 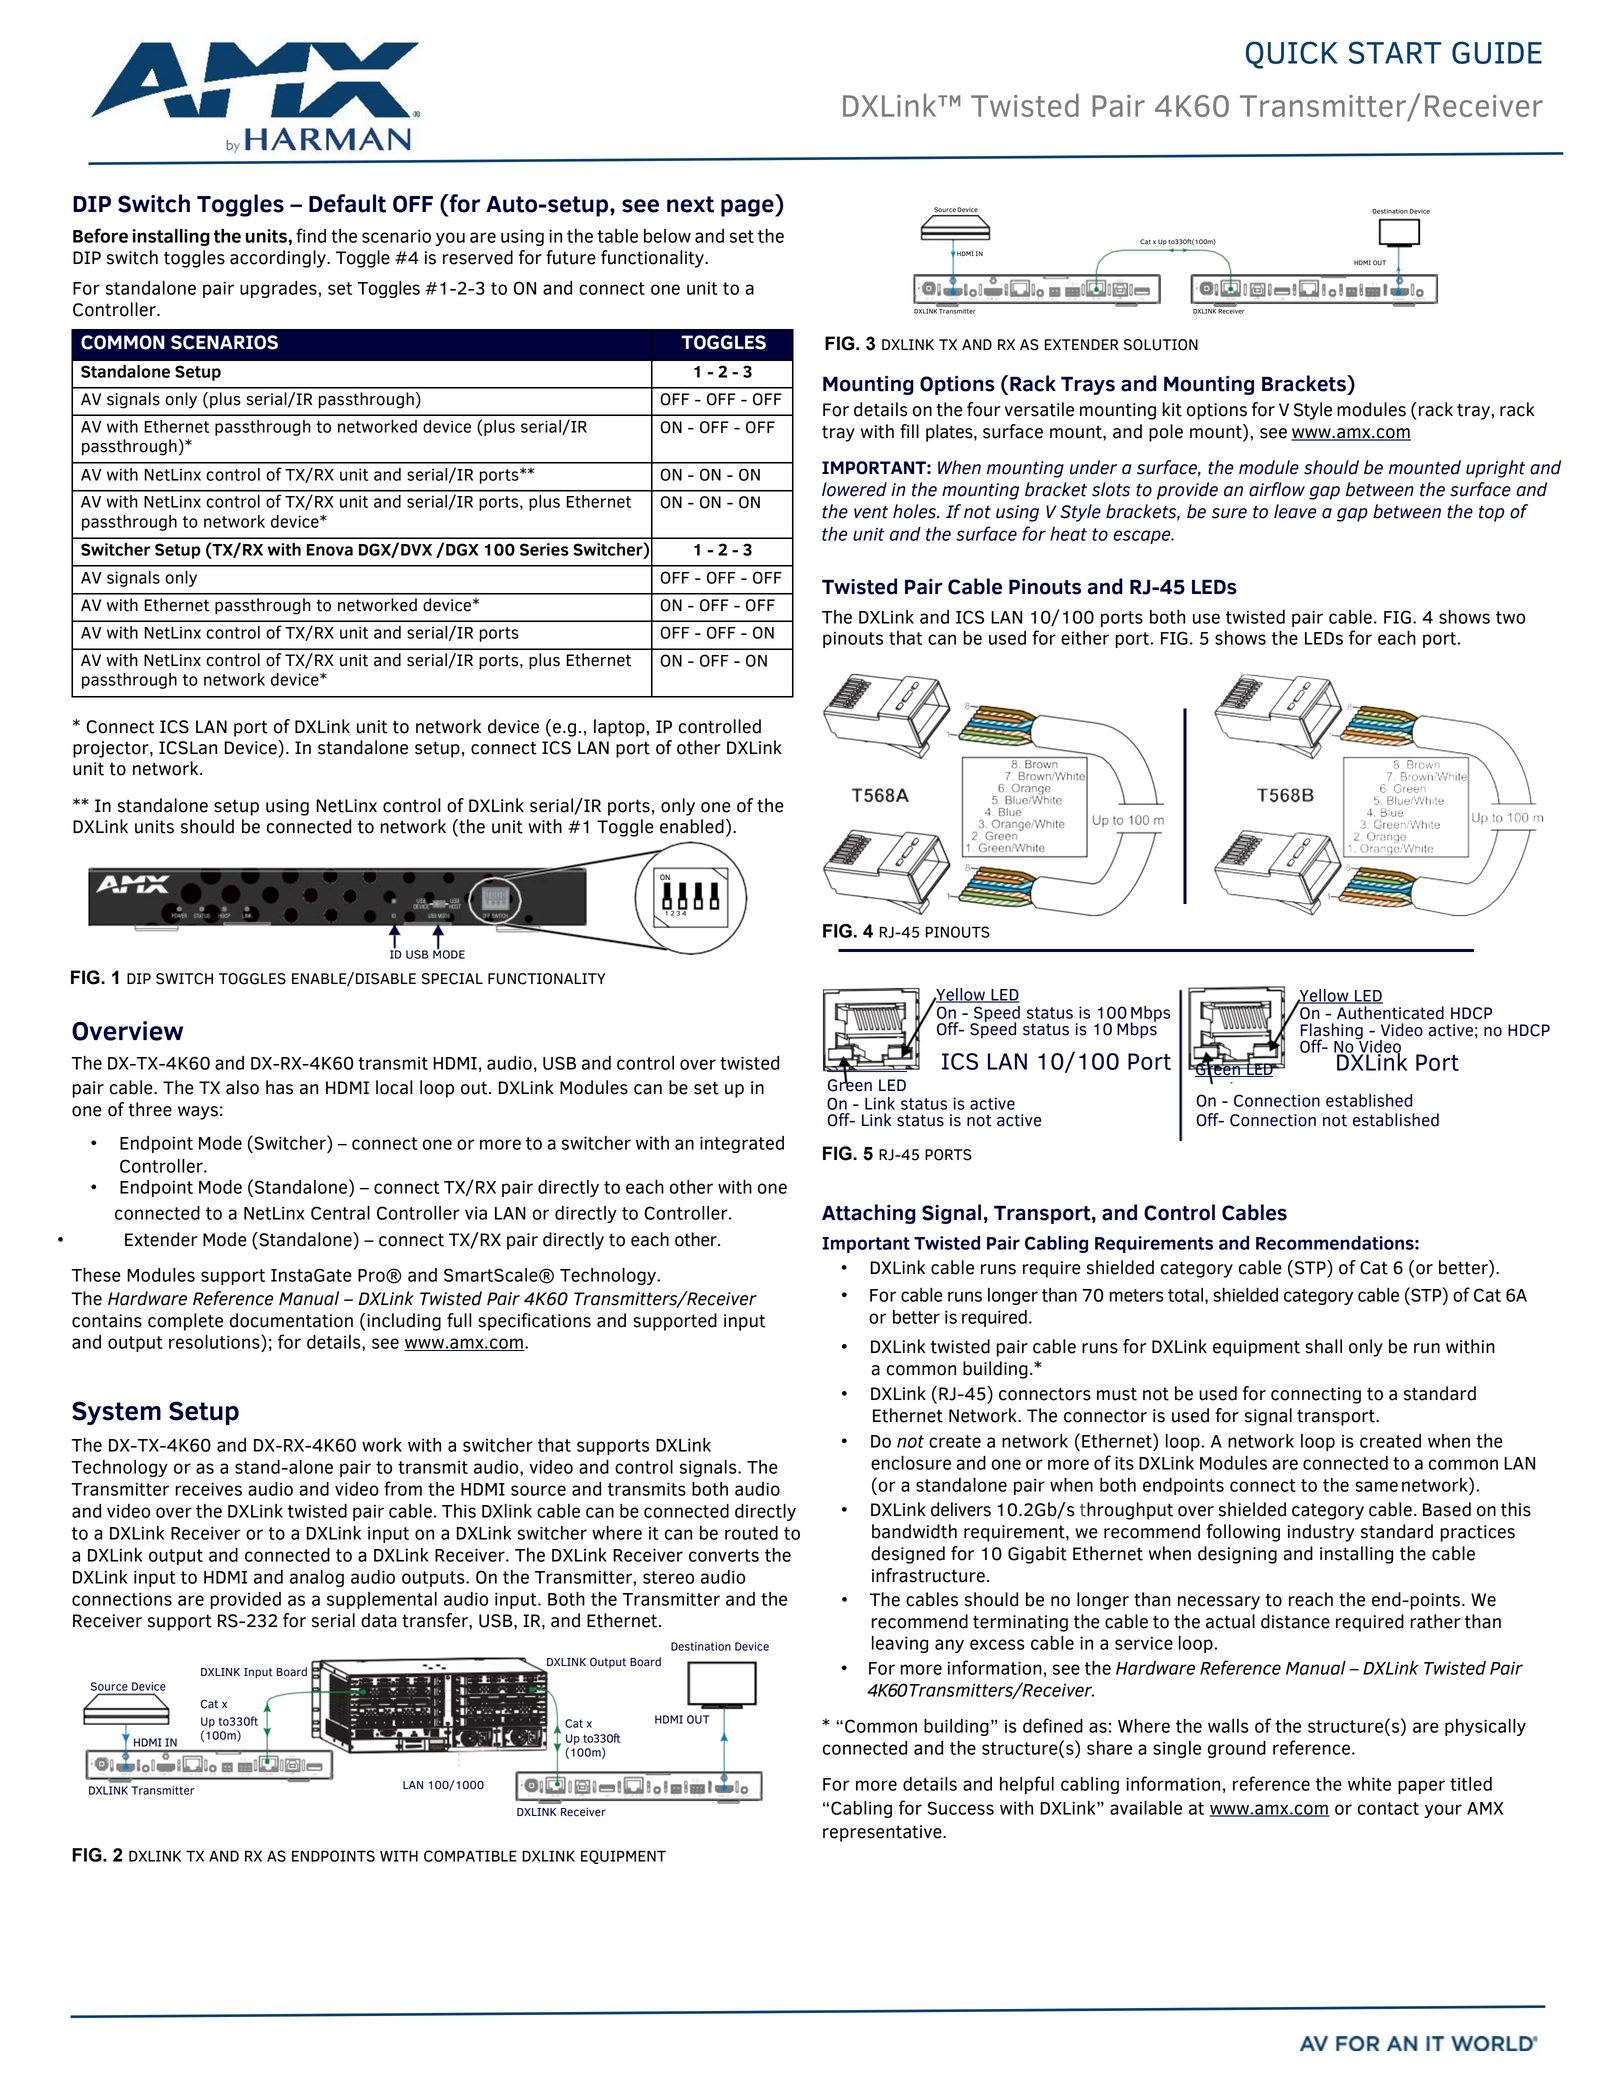 I want to click on QUICK, so click(x=1292, y=55).
